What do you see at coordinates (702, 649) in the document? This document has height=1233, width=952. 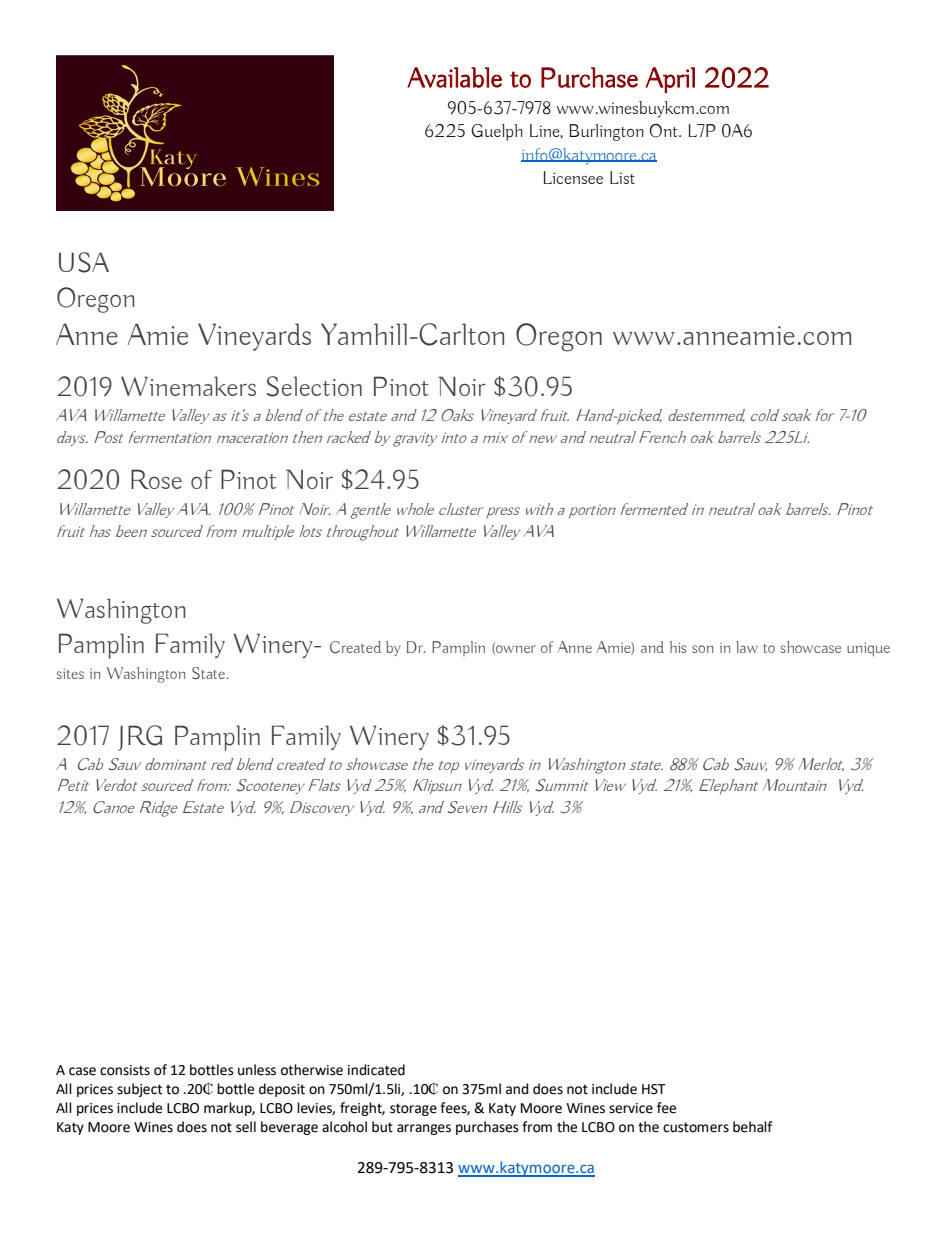 I see `son` at bounding box center [702, 649].
